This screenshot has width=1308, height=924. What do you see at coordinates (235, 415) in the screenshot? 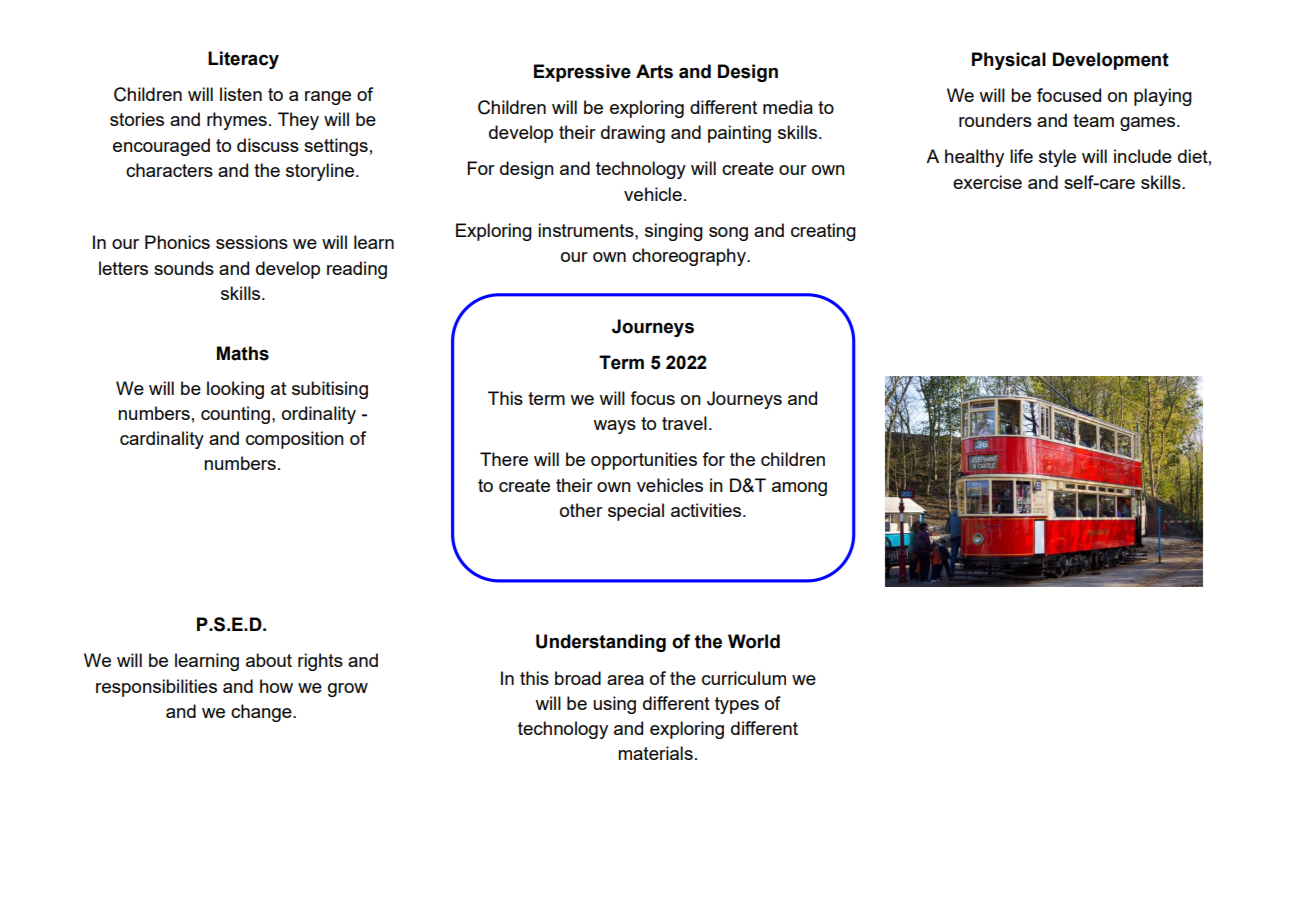
I see `counting` at bounding box center [235, 415].
